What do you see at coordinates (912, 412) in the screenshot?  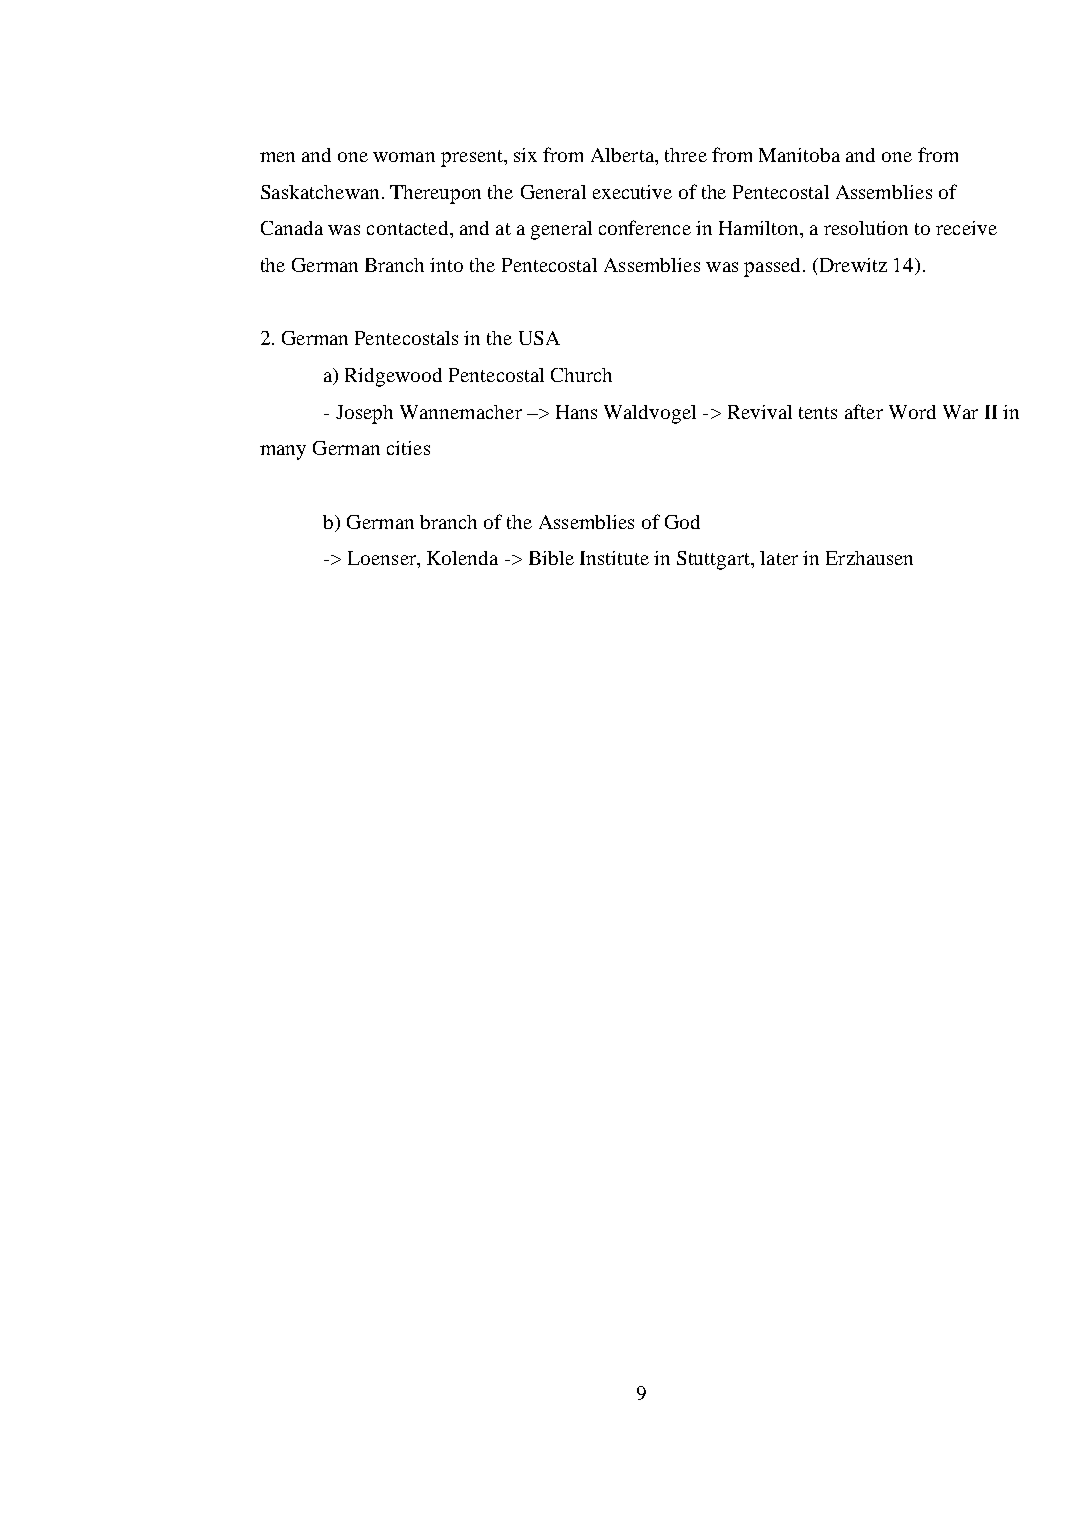 I see `Word` at bounding box center [912, 412].
